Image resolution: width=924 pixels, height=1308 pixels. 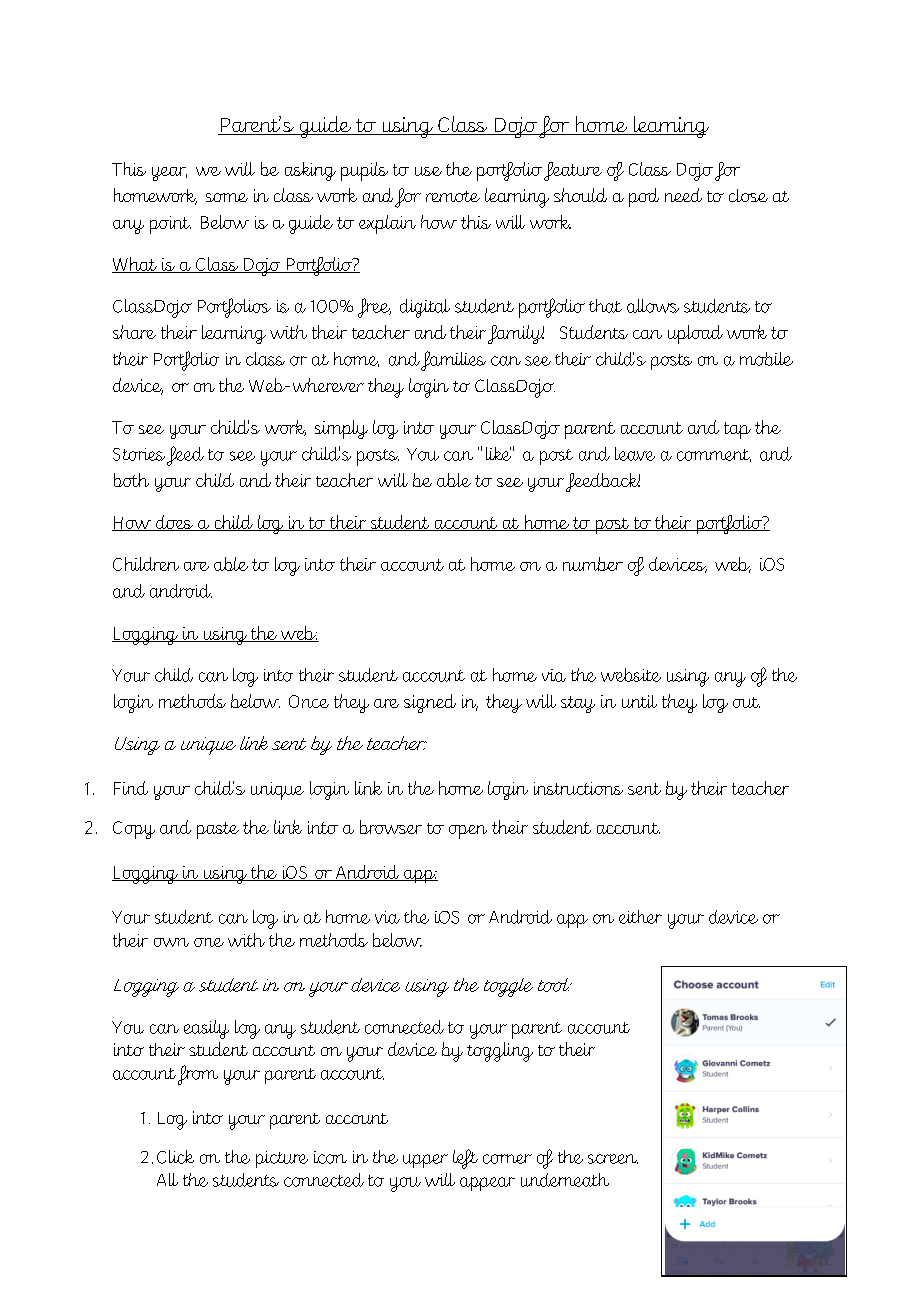 I want to click on Stories, so click(x=139, y=454).
